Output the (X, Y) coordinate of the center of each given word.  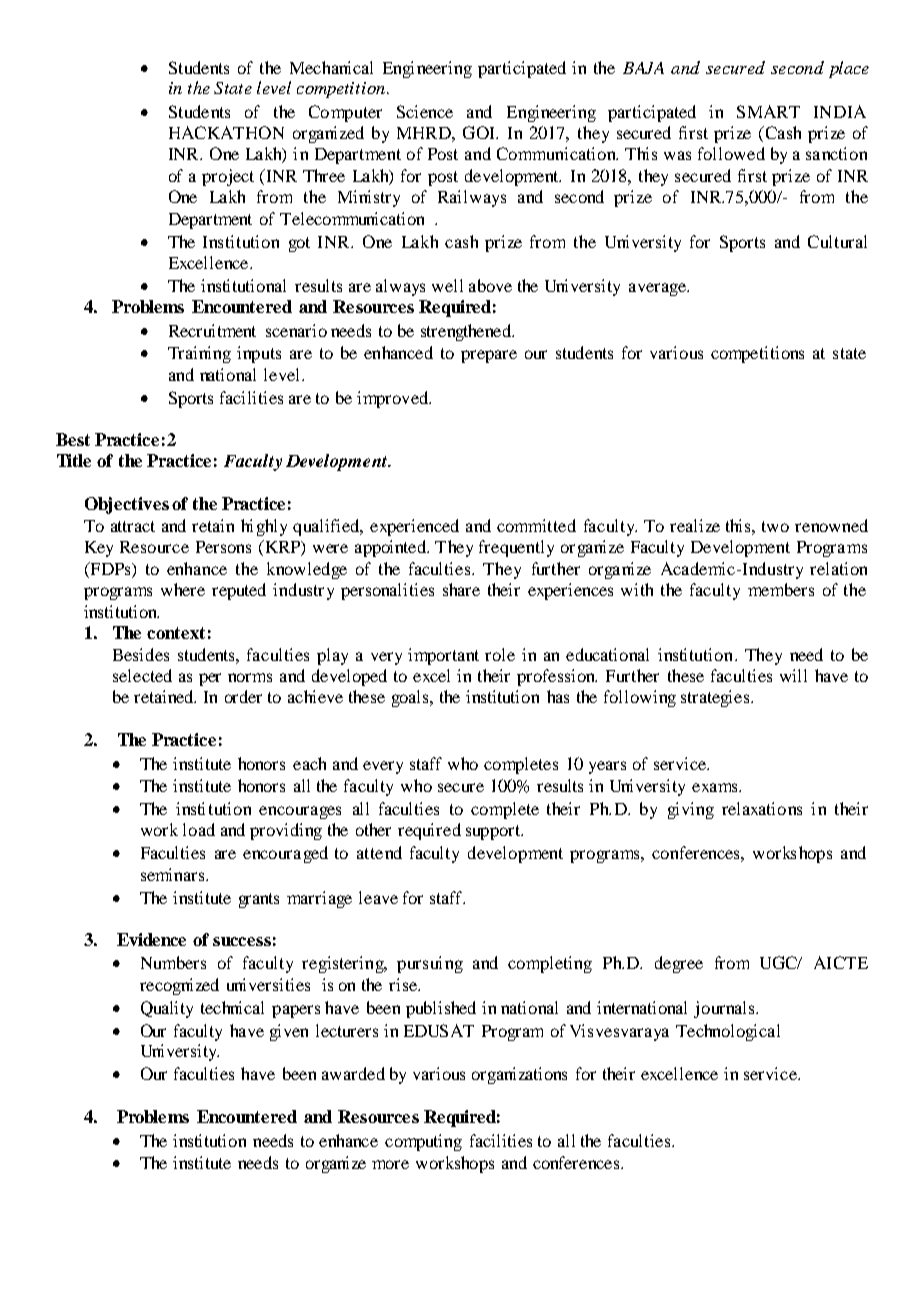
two (775, 526)
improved (394, 399)
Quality (167, 1009)
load (199, 829)
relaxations (762, 808)
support (494, 832)
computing (423, 1142)
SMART (768, 111)
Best (73, 439)
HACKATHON (226, 132)
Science (425, 111)
